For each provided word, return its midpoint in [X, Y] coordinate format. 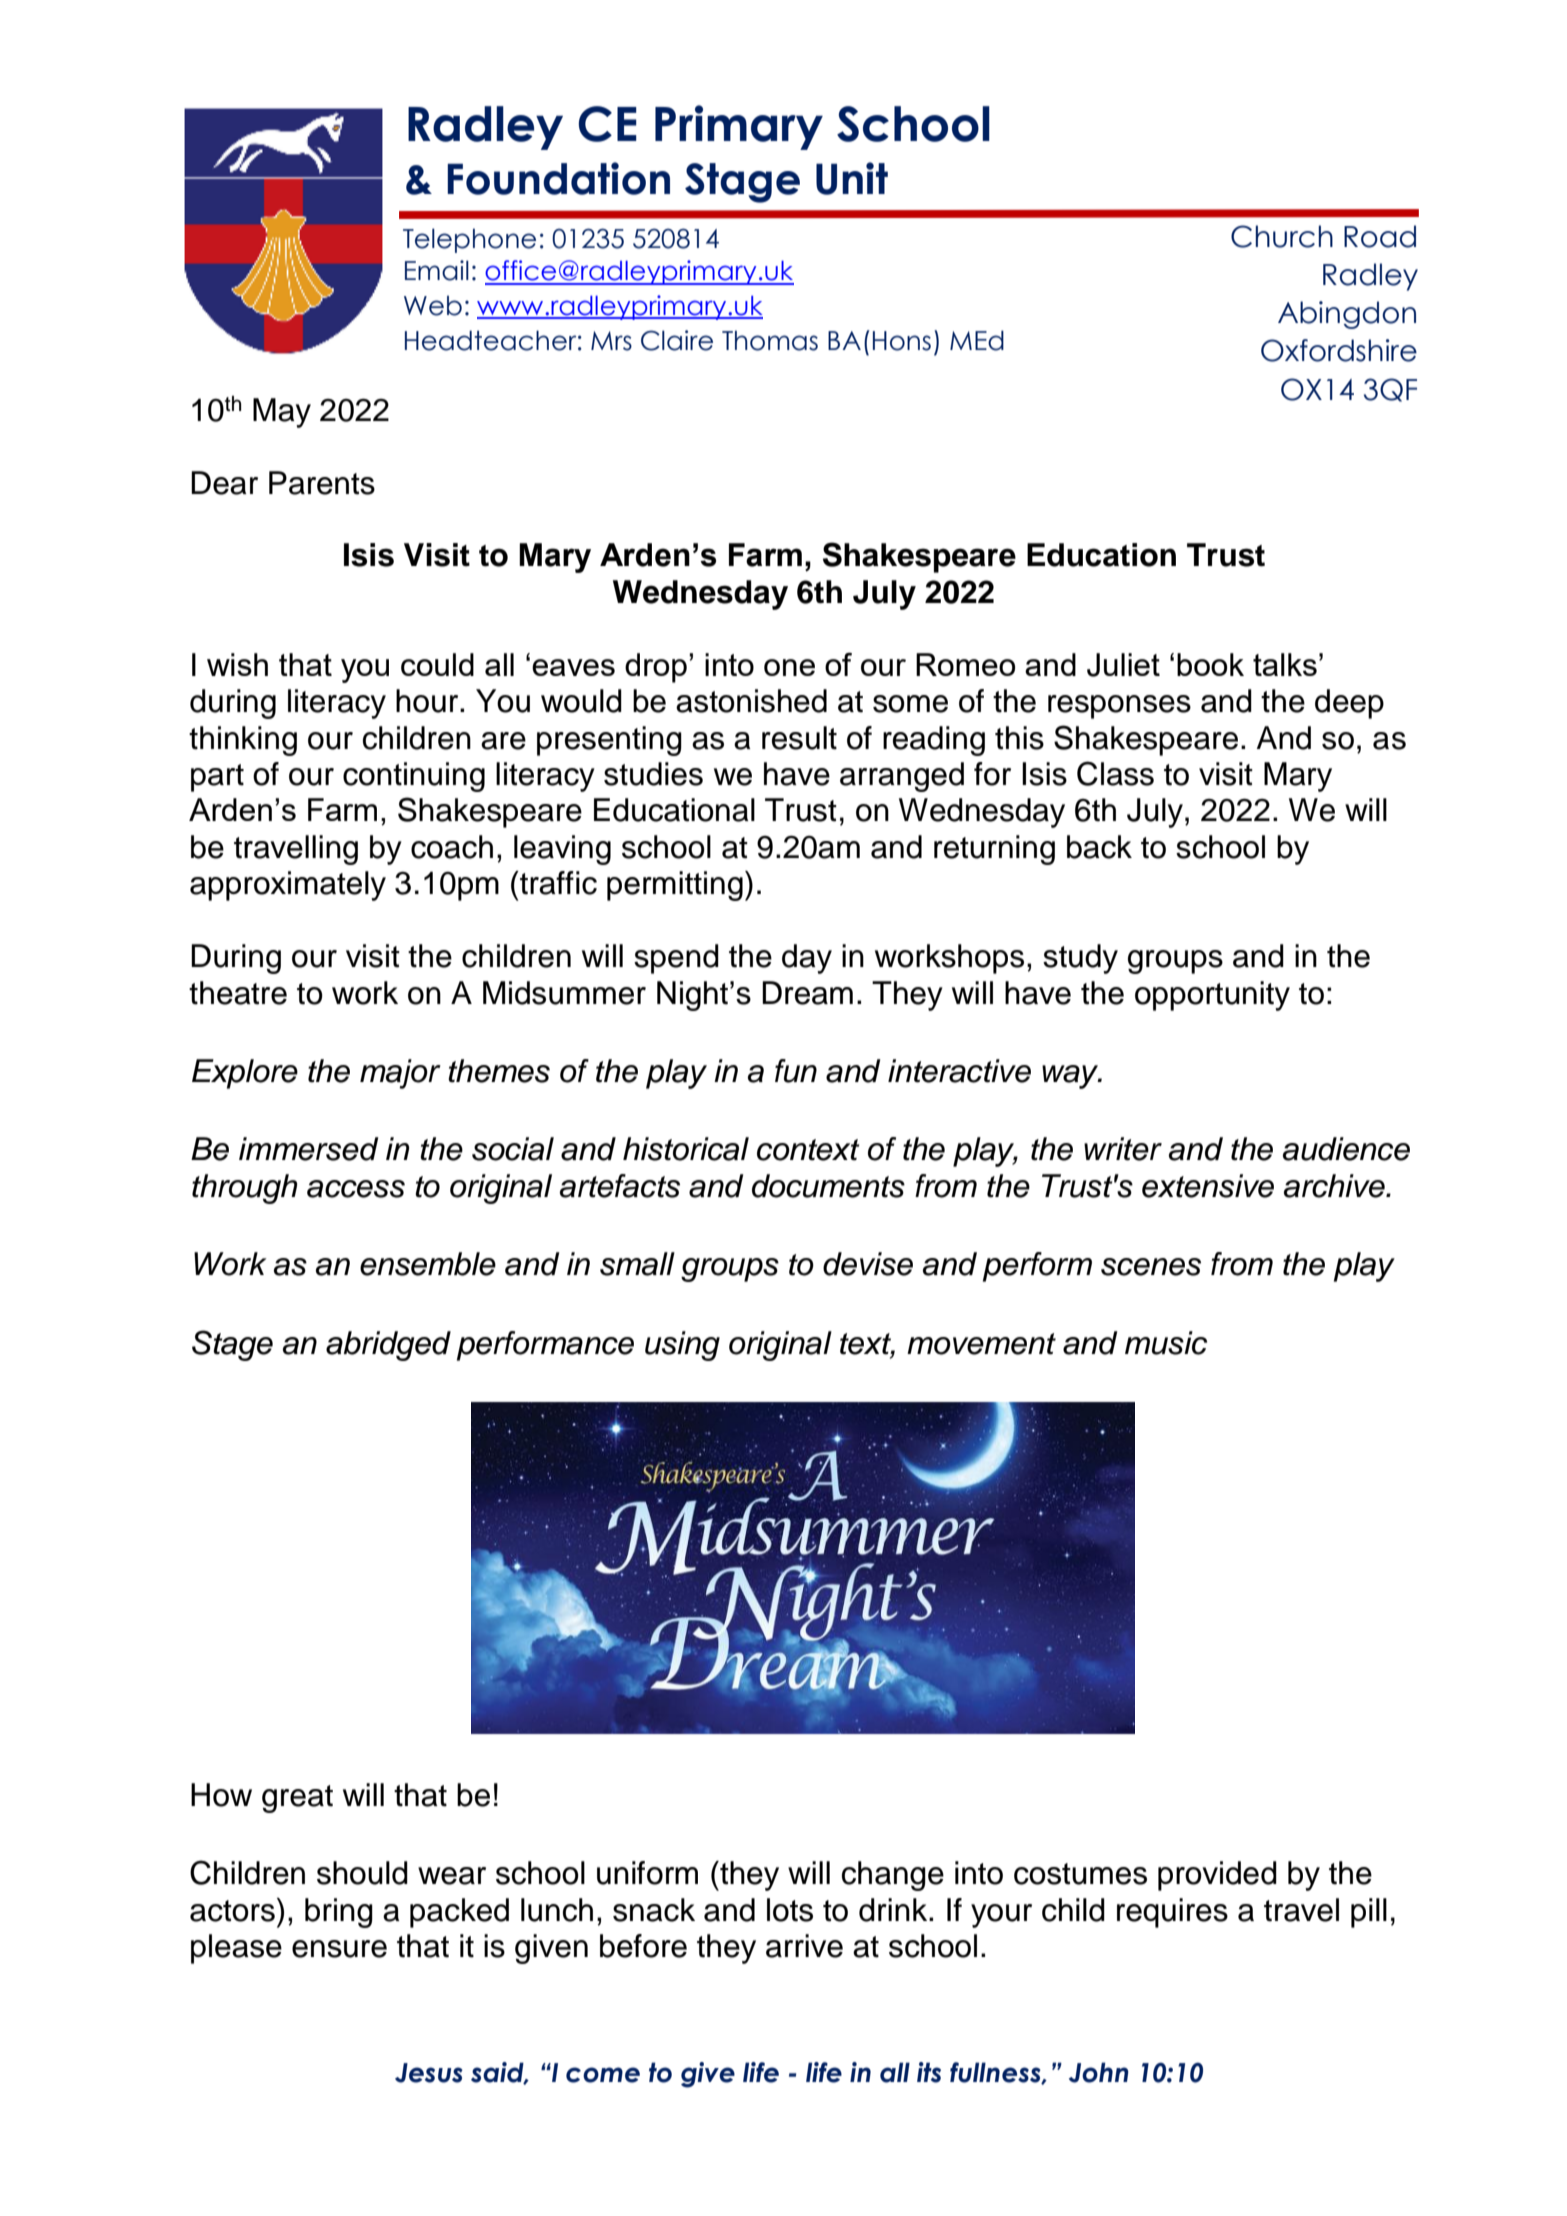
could [437, 664]
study [1080, 959]
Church [1282, 236]
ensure [339, 1949]
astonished [751, 701]
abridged [388, 1346]
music [1166, 1343]
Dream [807, 993]
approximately [288, 886]
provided [1217, 1876]
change [893, 1876]
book [1210, 664]
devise [868, 1264]
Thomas [770, 340]
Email [437, 270]
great [297, 1799]
